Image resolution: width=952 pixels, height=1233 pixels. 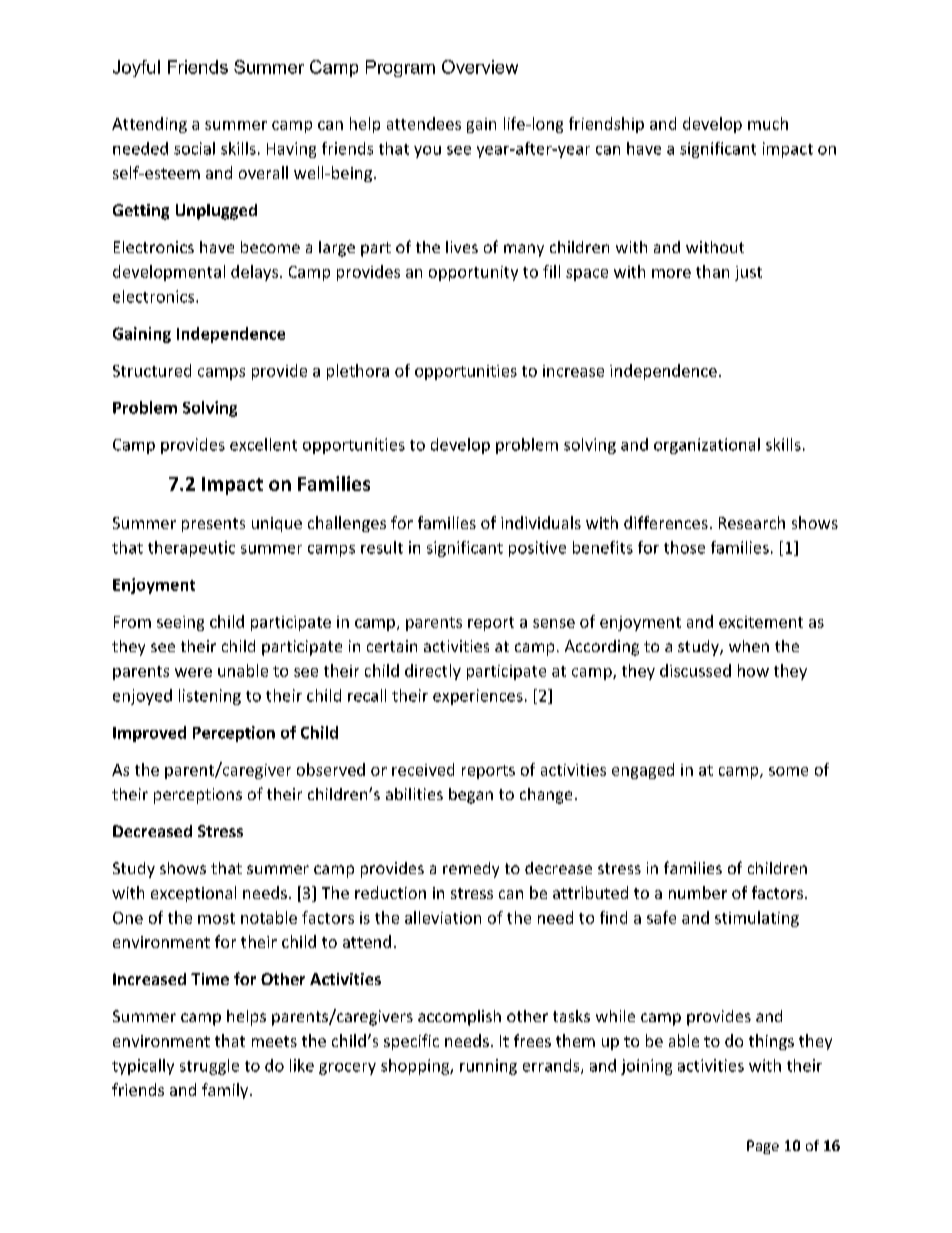 What do you see at coordinates (149, 734) in the screenshot?
I see `Improved` at bounding box center [149, 734].
